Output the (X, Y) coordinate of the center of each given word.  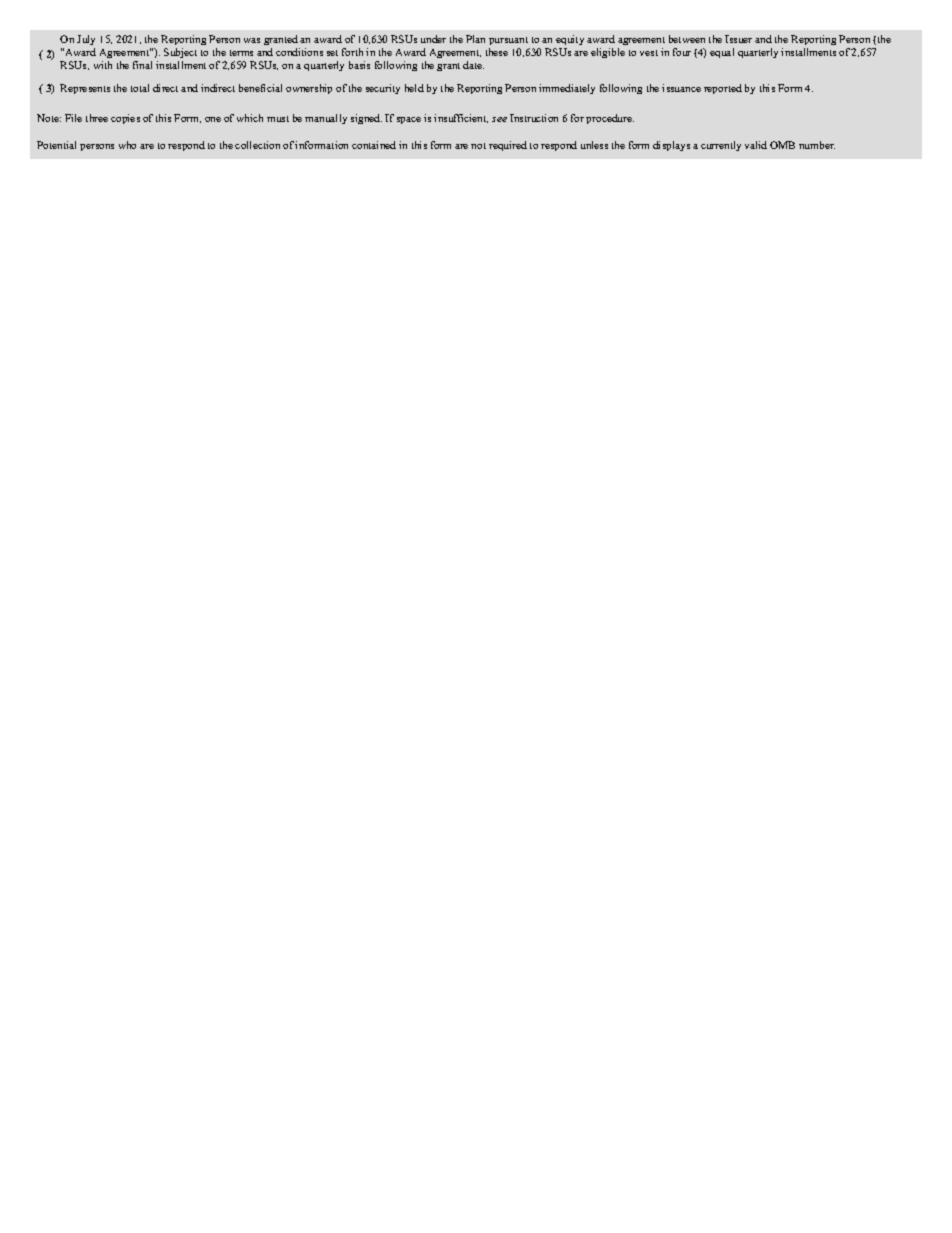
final (142, 65)
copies (125, 119)
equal (722, 53)
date (473, 65)
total (140, 88)
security (383, 89)
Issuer (738, 39)
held (414, 88)
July (86, 40)
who (127, 145)
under (433, 39)
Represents (85, 89)
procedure (610, 119)
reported (723, 89)
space (409, 120)
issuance (681, 88)
